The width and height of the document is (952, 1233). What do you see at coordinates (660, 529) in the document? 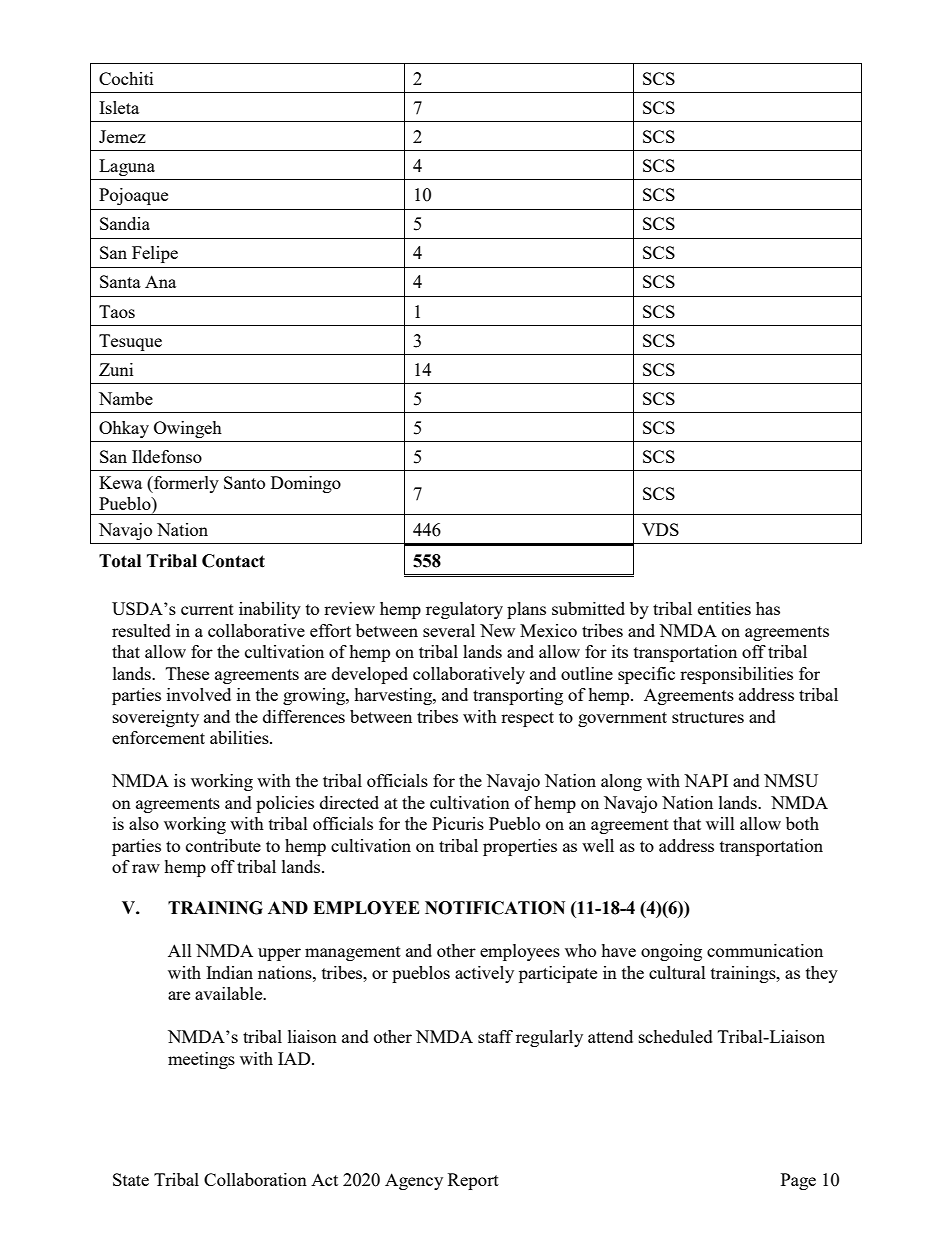
I see `VDS` at bounding box center [660, 529].
